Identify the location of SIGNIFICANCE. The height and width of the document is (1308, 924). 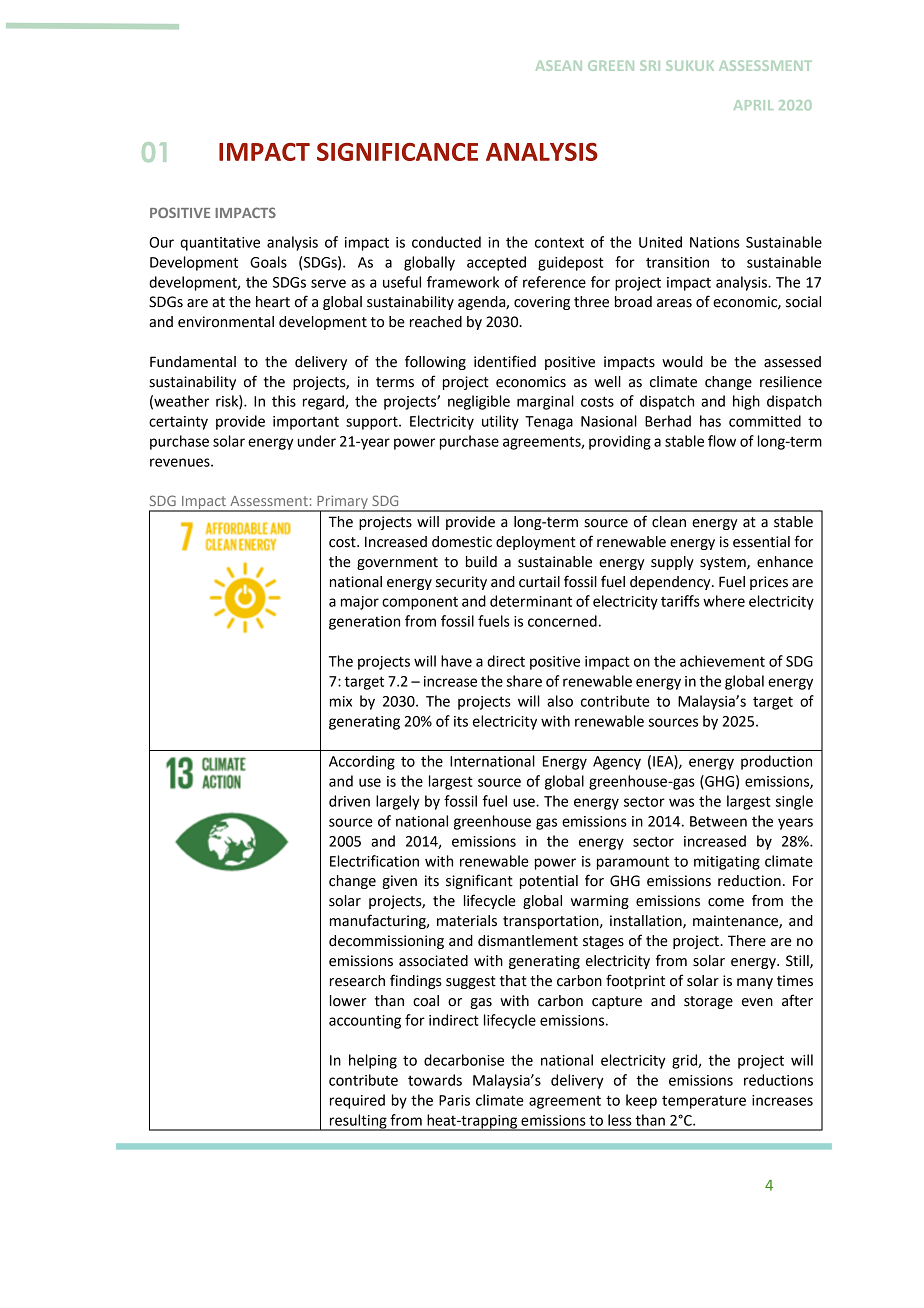
(397, 152).
